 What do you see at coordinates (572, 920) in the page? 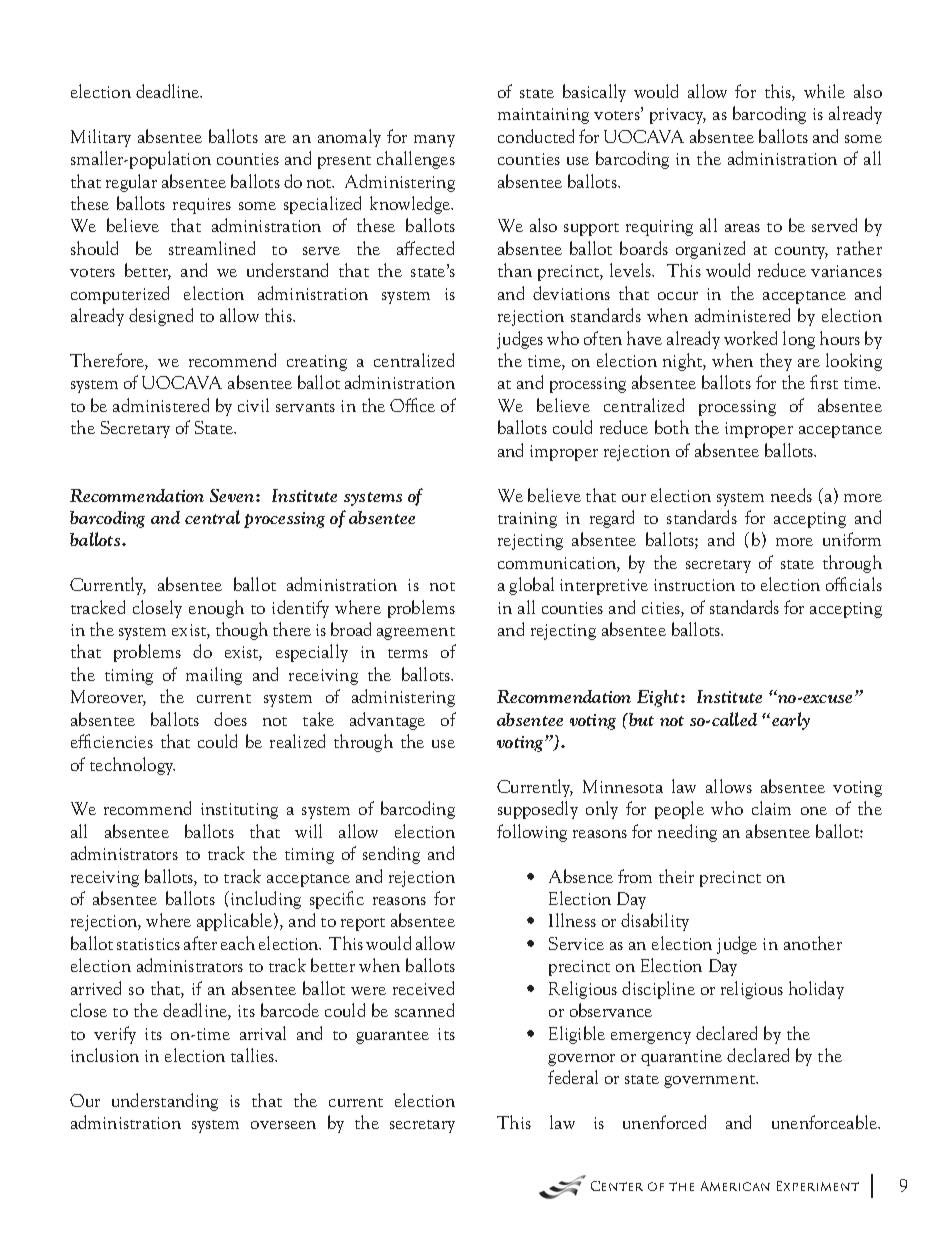
I see `Illness` at bounding box center [572, 920].
